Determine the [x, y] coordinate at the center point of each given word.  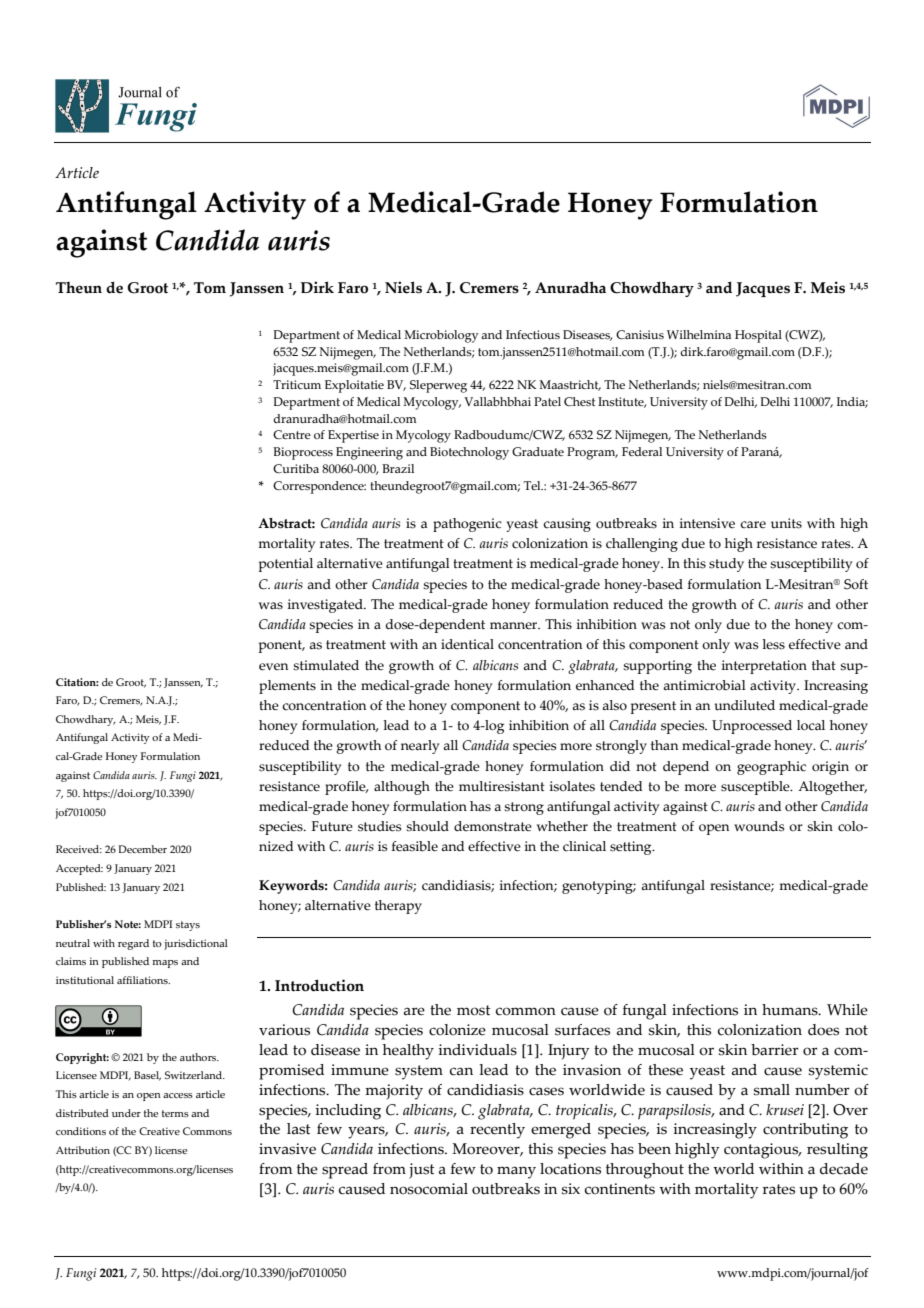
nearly [420, 747]
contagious [762, 1151]
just [422, 1171]
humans [791, 1010]
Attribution [83, 1150]
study [726, 565]
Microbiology [441, 336]
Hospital [758, 336]
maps [165, 964]
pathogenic [467, 525]
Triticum [297, 384]
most [474, 1010]
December [142, 849]
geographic [771, 768]
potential [286, 565]
